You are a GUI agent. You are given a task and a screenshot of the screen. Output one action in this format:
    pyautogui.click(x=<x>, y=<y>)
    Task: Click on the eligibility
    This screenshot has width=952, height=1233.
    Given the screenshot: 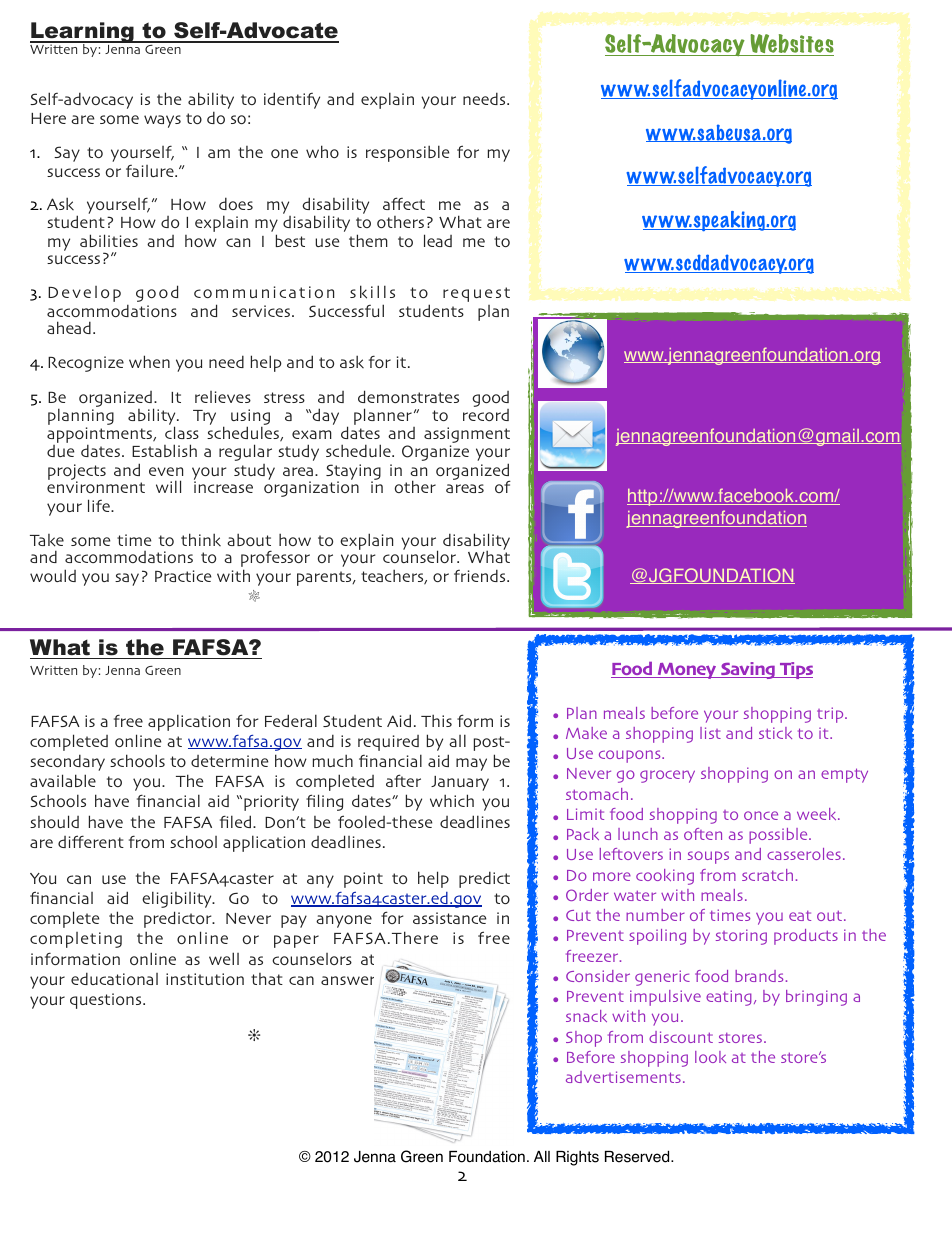 What is the action you would take?
    pyautogui.click(x=178, y=899)
